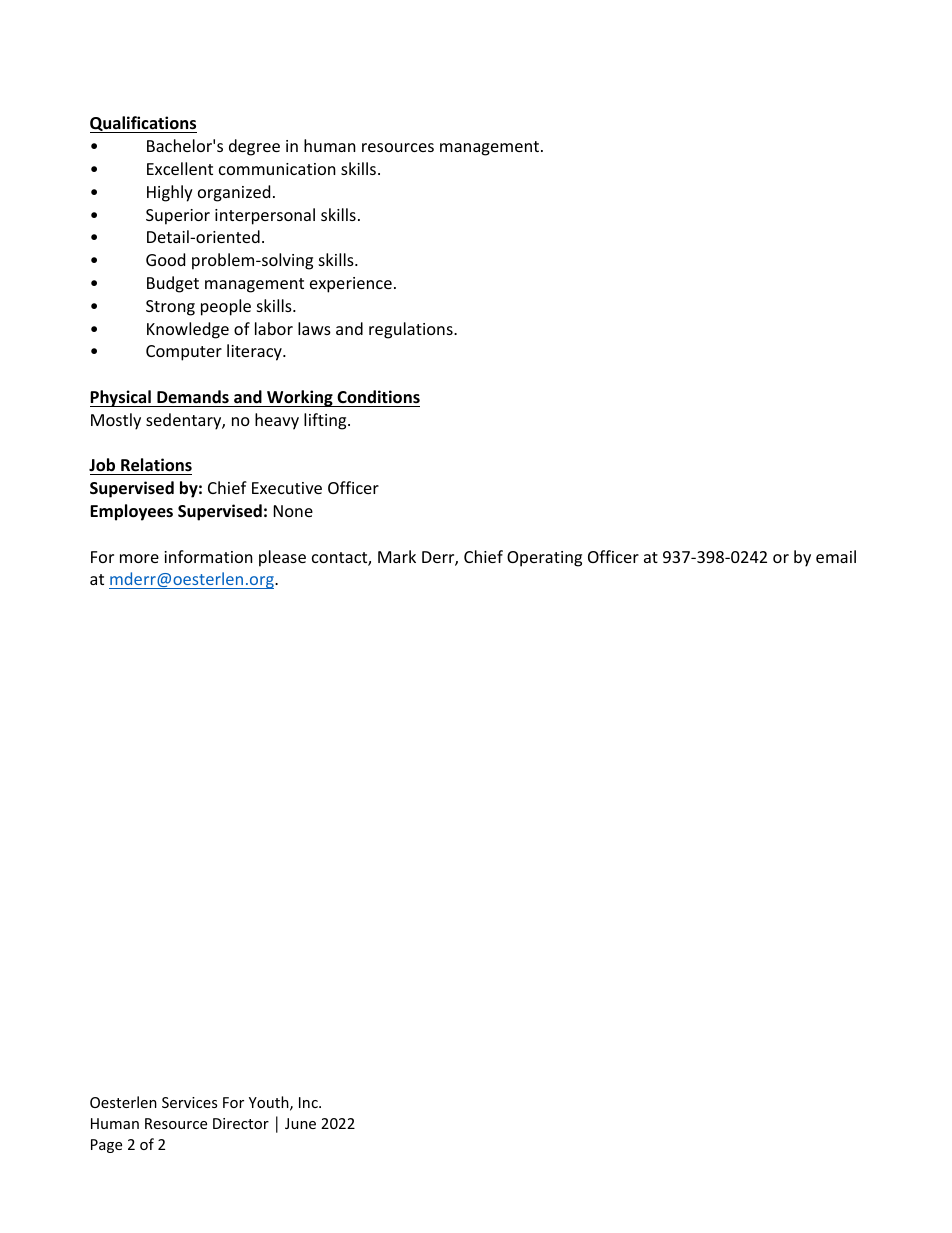 The image size is (952, 1233). I want to click on Director, so click(241, 1123).
